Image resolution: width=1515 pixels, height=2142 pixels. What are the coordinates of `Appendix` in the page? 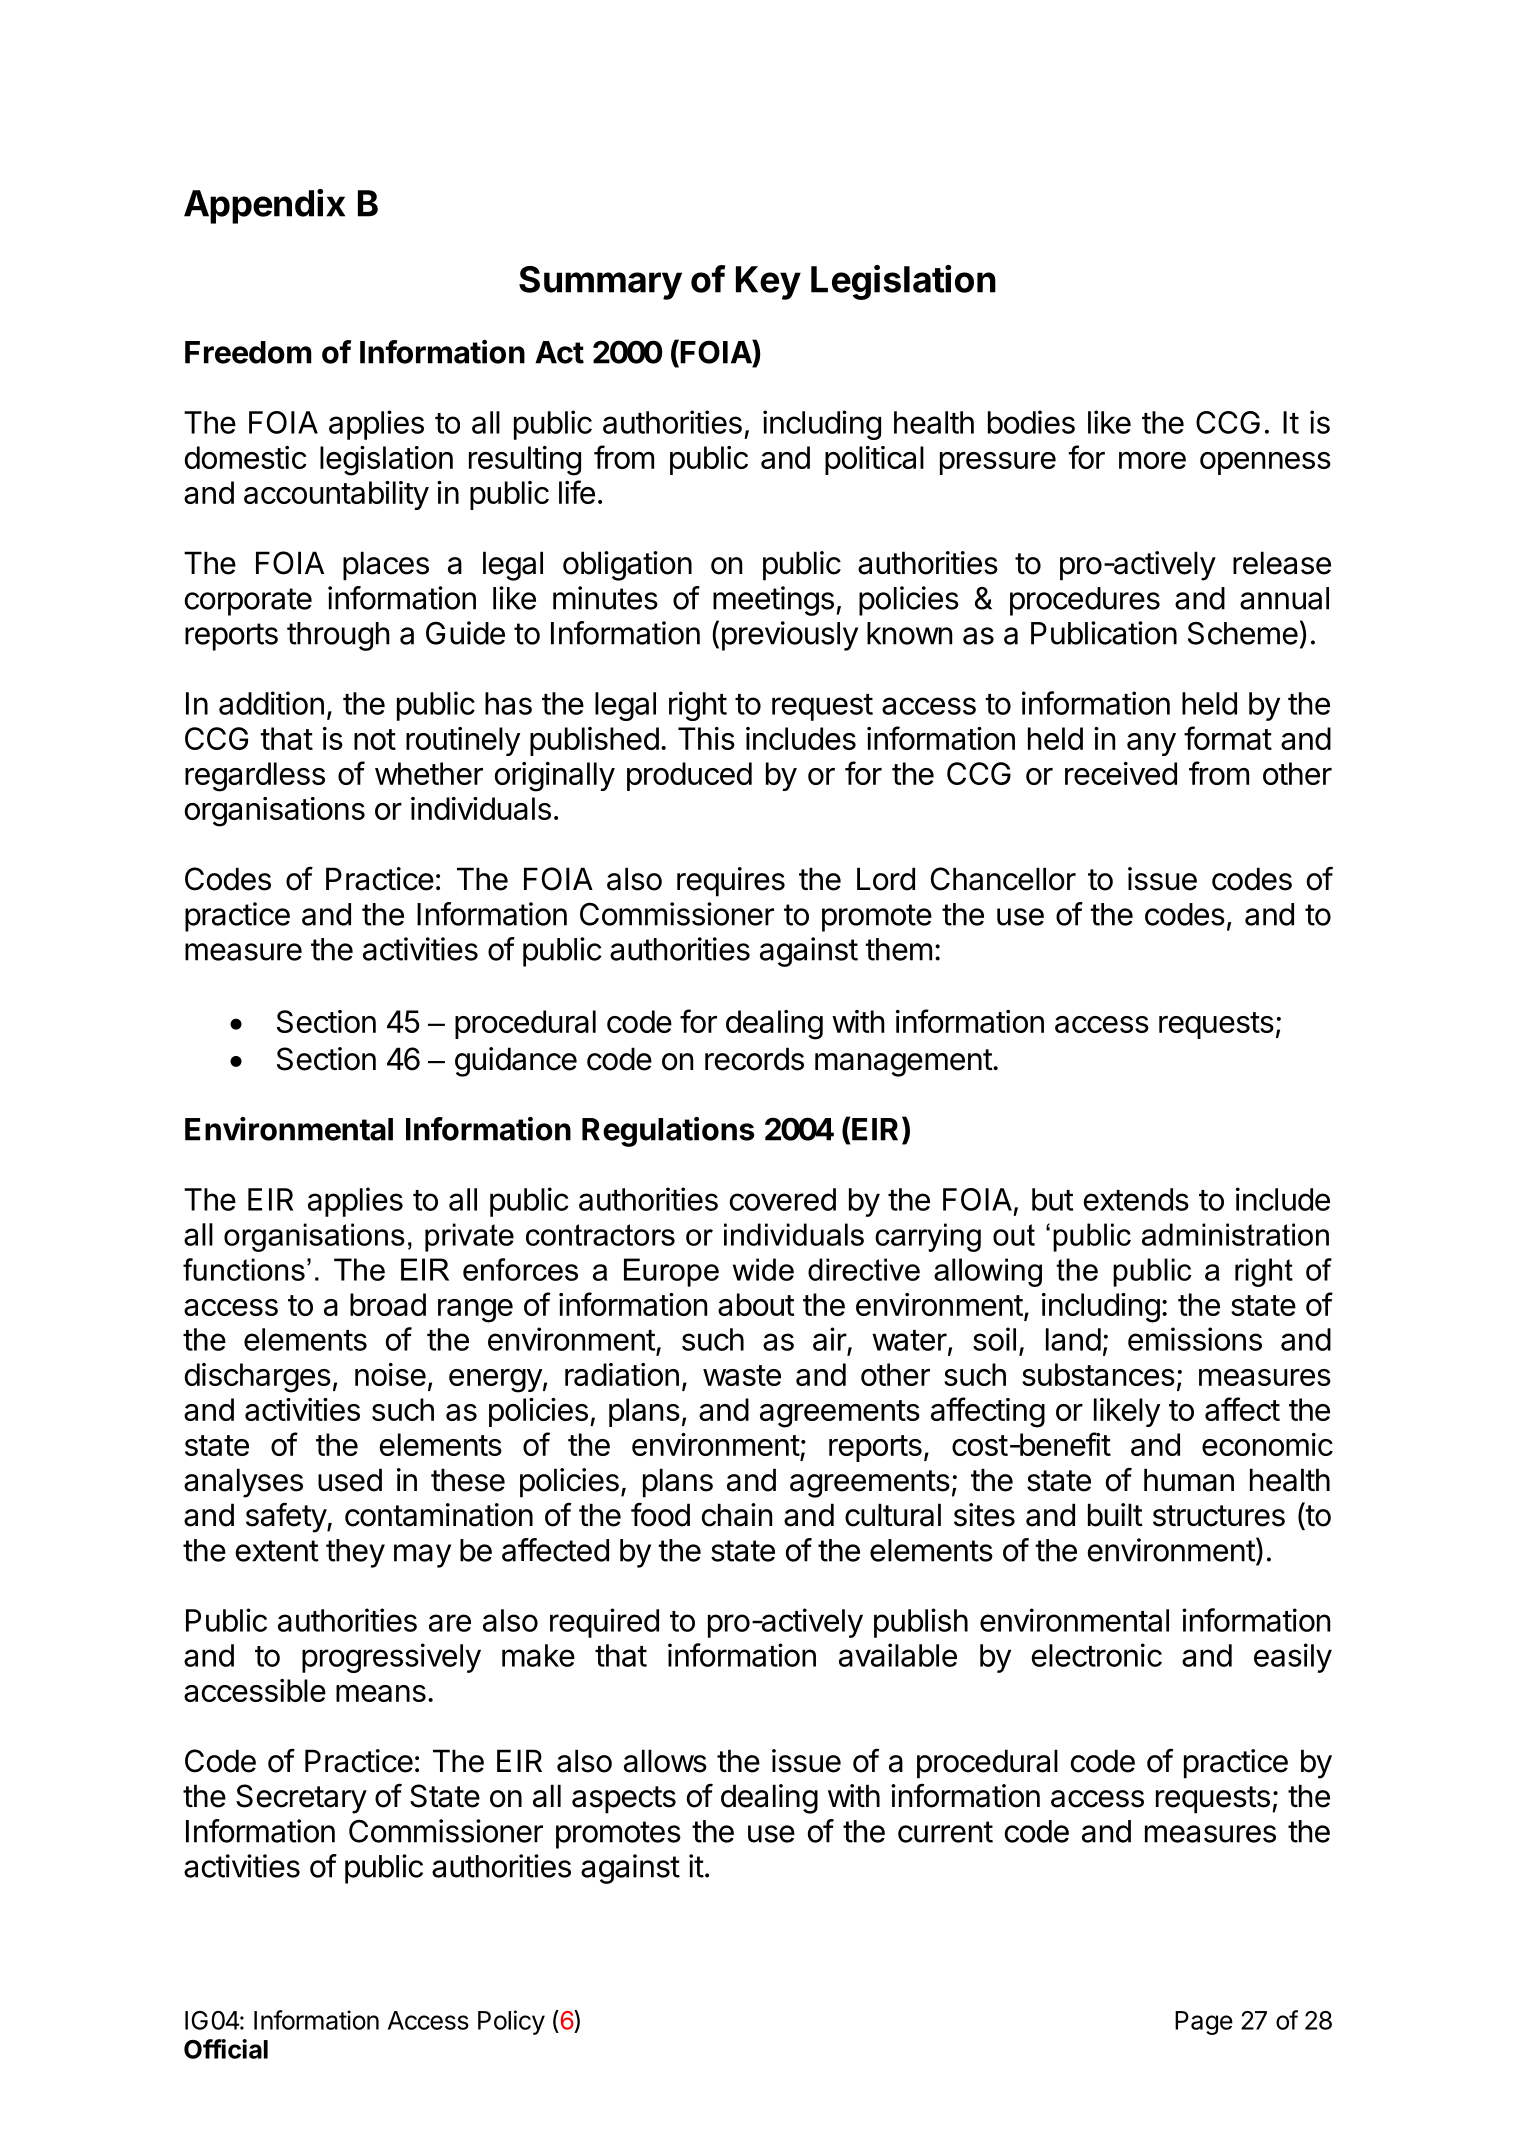 It's located at (264, 206).
